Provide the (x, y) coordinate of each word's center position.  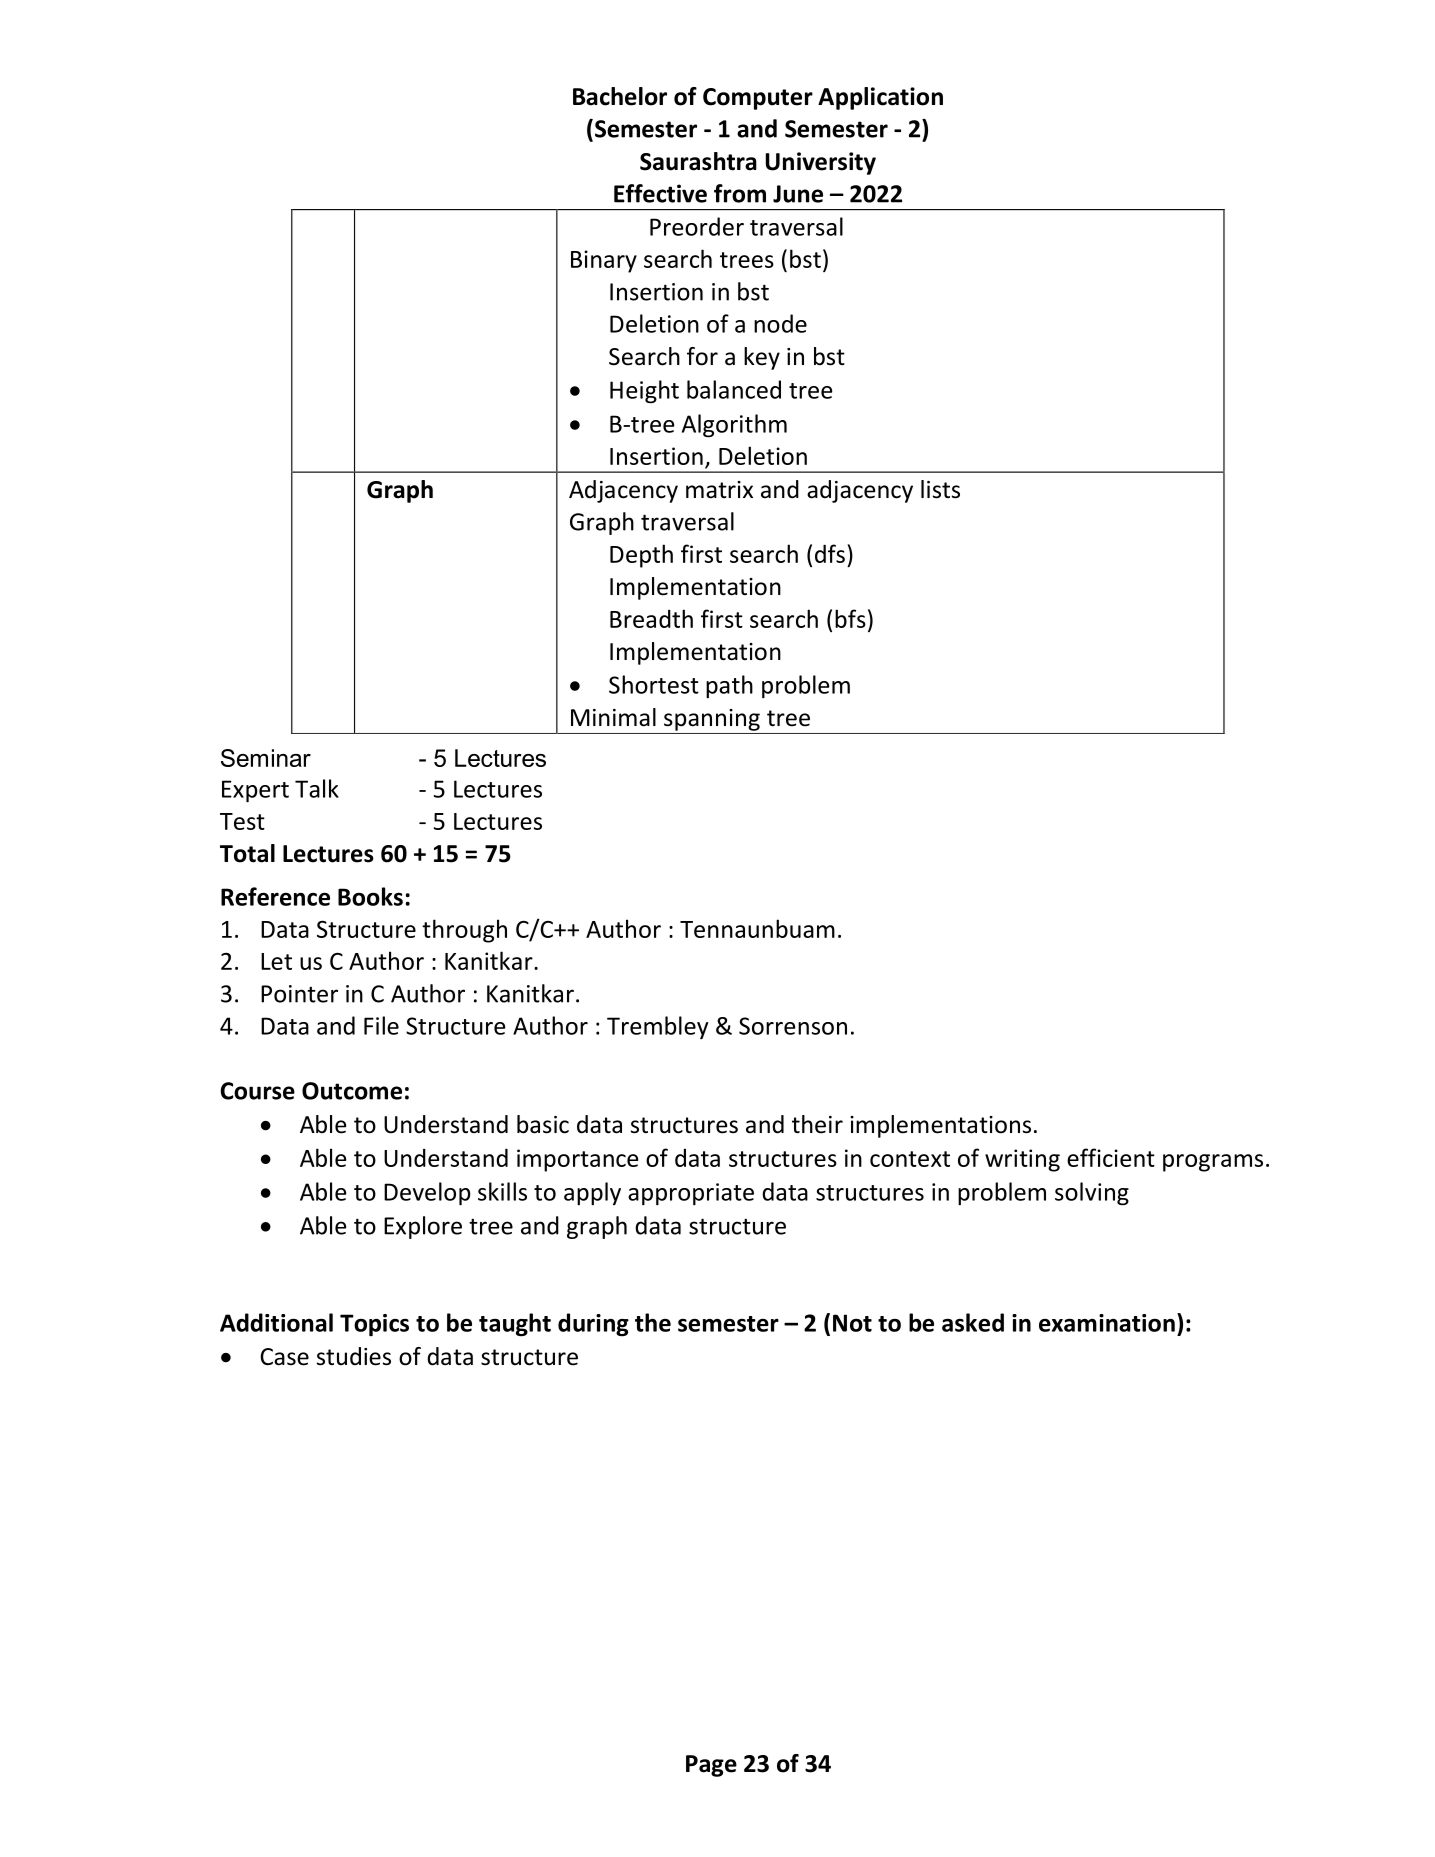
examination (1107, 1323)
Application (880, 98)
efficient (1111, 1157)
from (740, 193)
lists (940, 489)
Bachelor (620, 96)
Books (370, 896)
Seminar (266, 758)
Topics (374, 1325)
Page (711, 1766)
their (817, 1124)
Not (852, 1323)
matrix (719, 490)
